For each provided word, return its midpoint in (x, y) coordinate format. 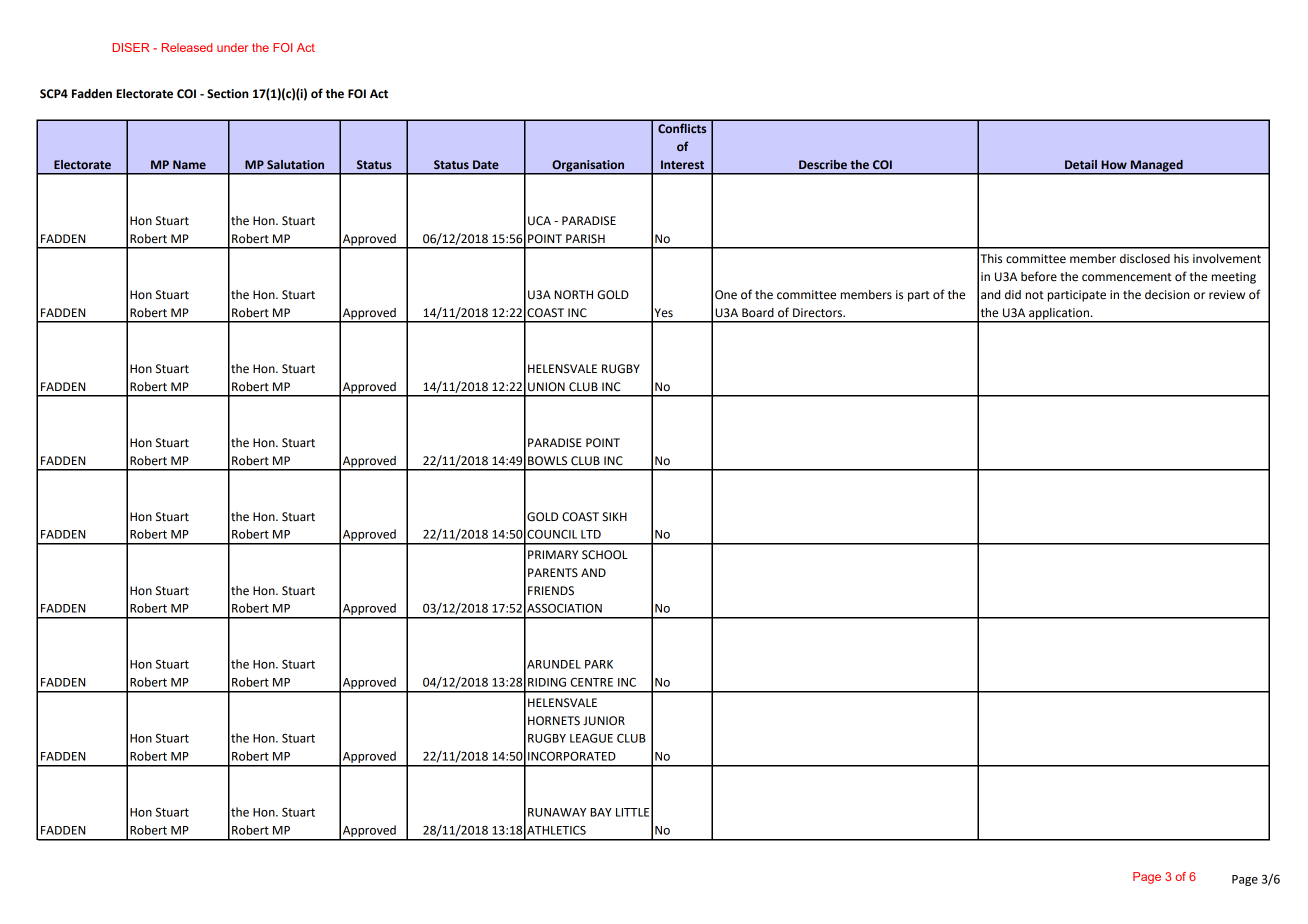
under (232, 47)
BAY (601, 812)
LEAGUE (591, 738)
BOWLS (547, 461)
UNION (546, 387)
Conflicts (682, 128)
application (1059, 315)
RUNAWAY (557, 812)
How (1114, 164)
